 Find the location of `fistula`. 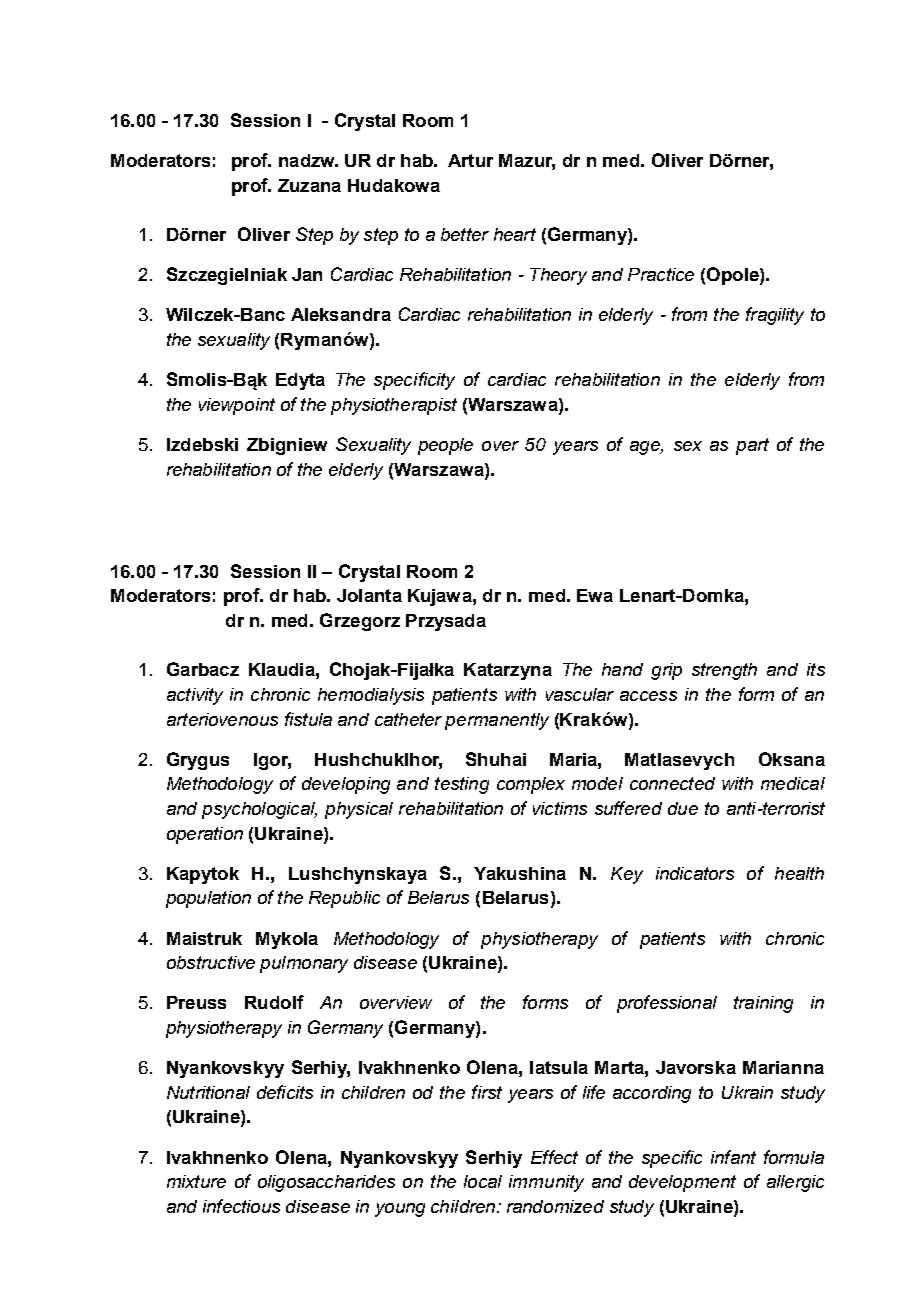

fistula is located at coordinates (308, 719).
